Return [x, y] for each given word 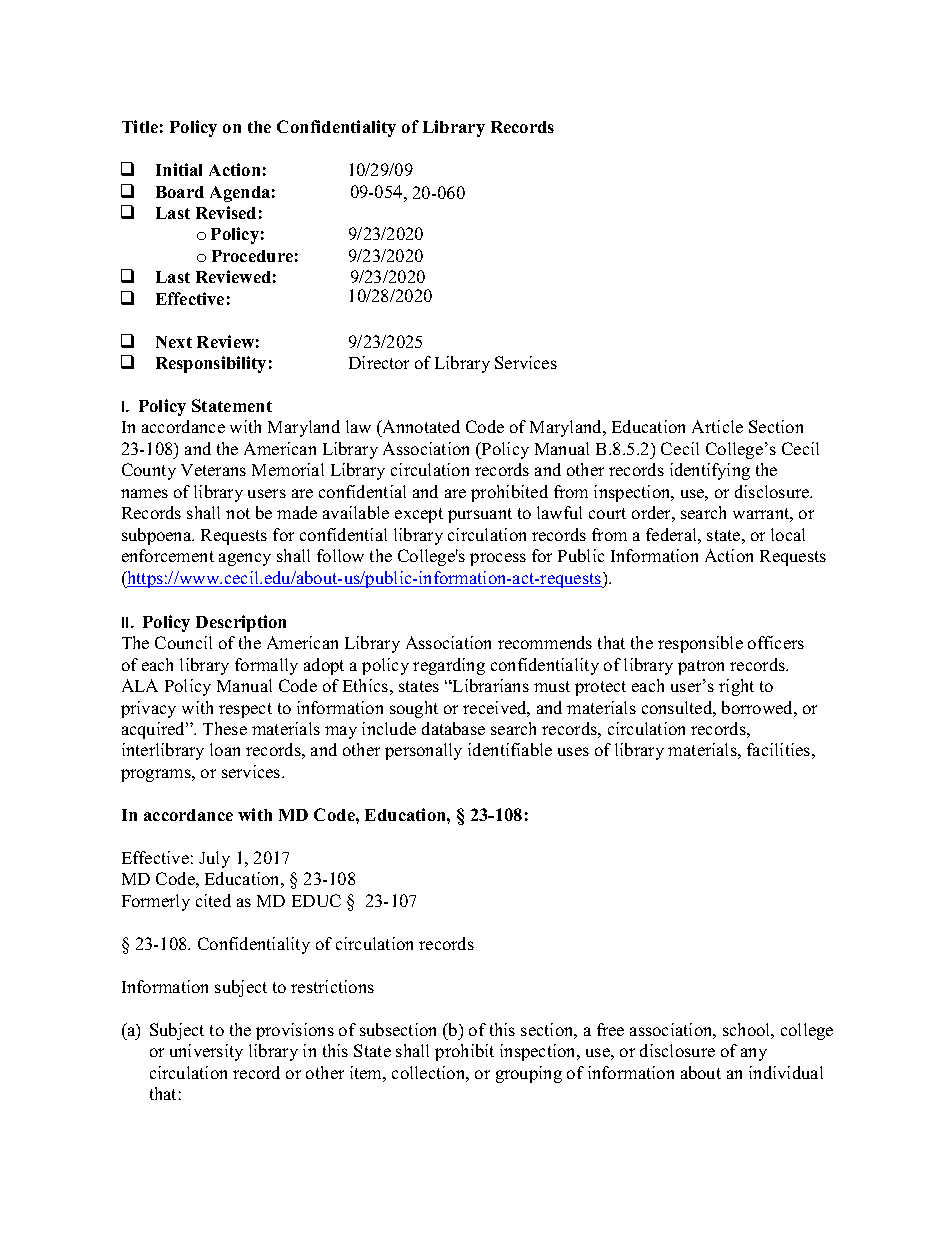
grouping [529, 1074]
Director [379, 362]
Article [717, 426]
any [754, 1054]
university [206, 1052]
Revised [226, 212]
